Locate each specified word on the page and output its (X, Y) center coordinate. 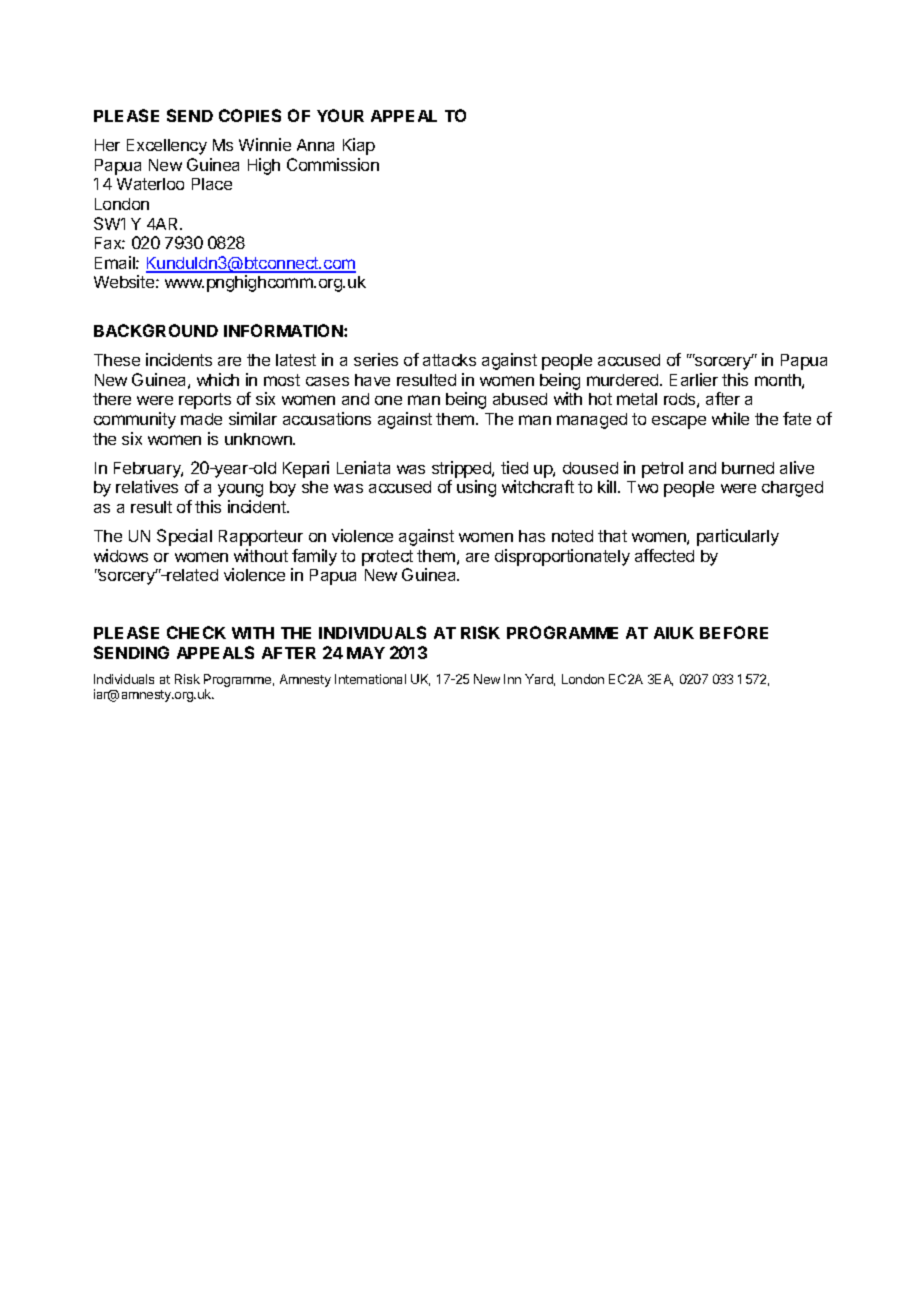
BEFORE (734, 632)
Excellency (167, 147)
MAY (366, 653)
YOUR (340, 115)
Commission (333, 164)
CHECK (196, 632)
